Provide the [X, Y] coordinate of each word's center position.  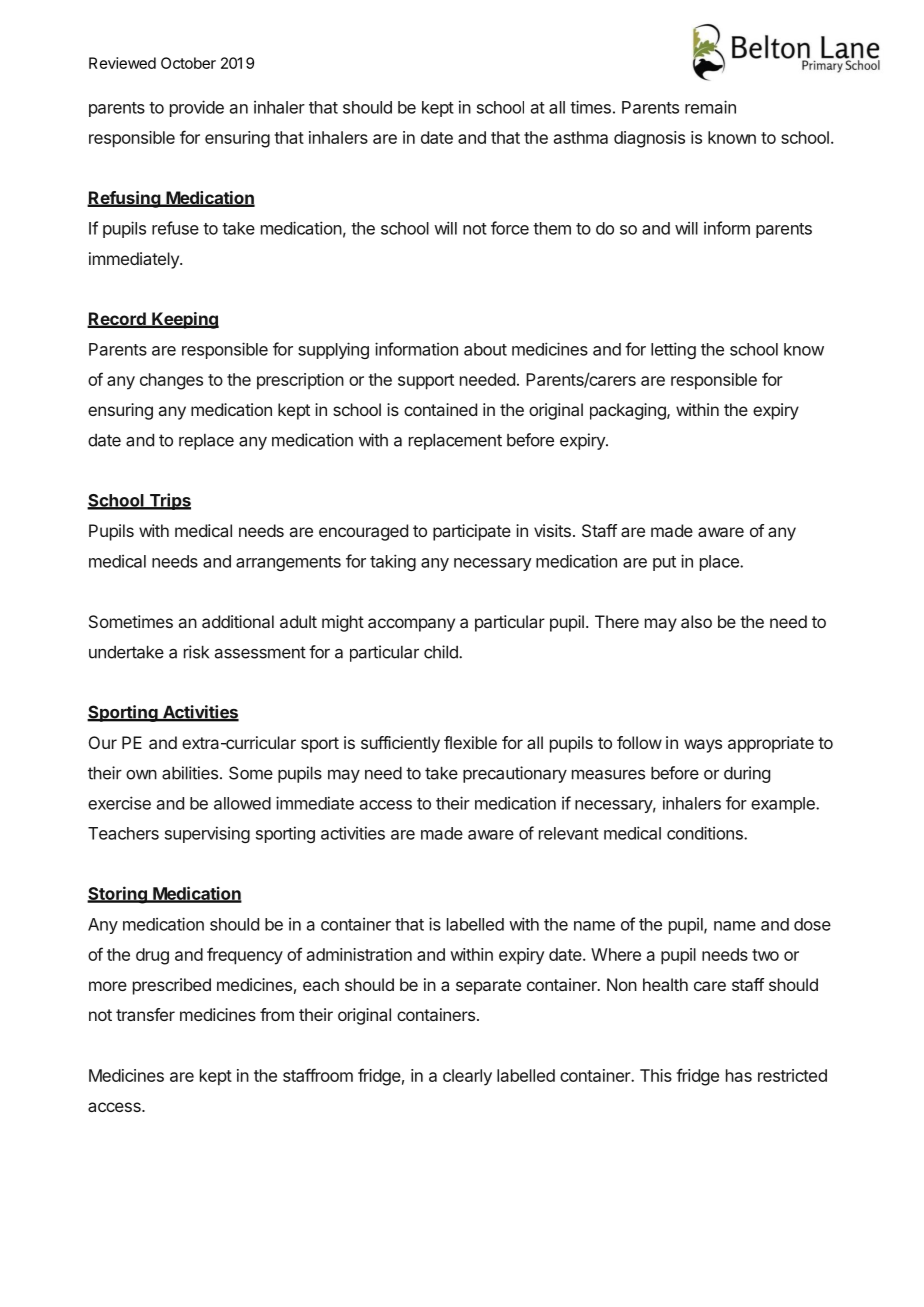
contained [440, 409]
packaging [629, 411]
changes [171, 381]
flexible [470, 742]
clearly [467, 1077]
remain [710, 107]
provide [197, 108]
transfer [145, 1014]
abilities [190, 773]
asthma [581, 137]
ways [703, 746]
